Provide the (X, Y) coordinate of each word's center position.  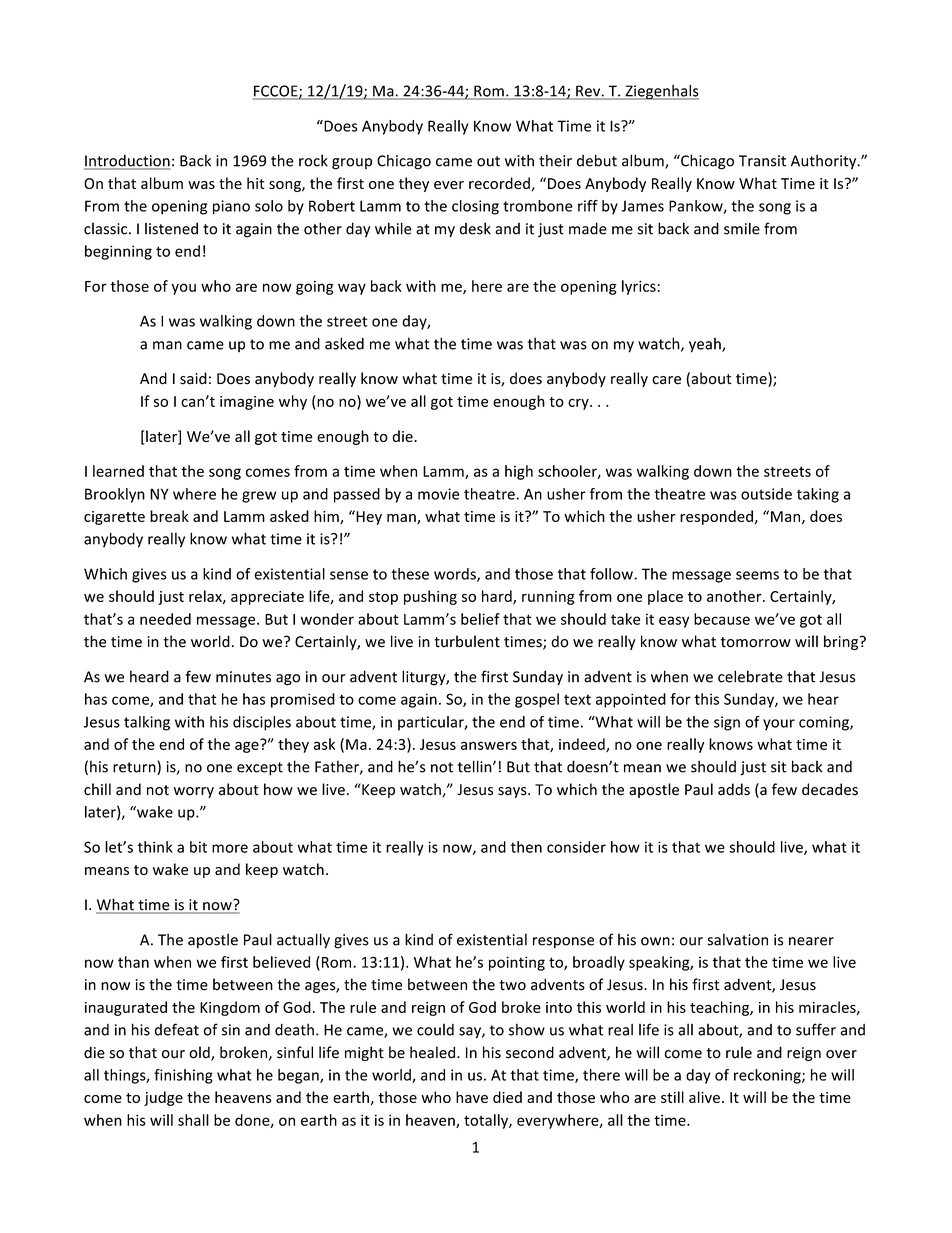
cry (579, 404)
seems (757, 575)
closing (475, 207)
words (456, 575)
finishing (183, 1076)
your (779, 725)
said (193, 378)
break (169, 516)
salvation (737, 939)
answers (489, 745)
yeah (706, 345)
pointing (517, 963)
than (133, 962)
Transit (762, 161)
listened (171, 228)
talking (147, 723)
